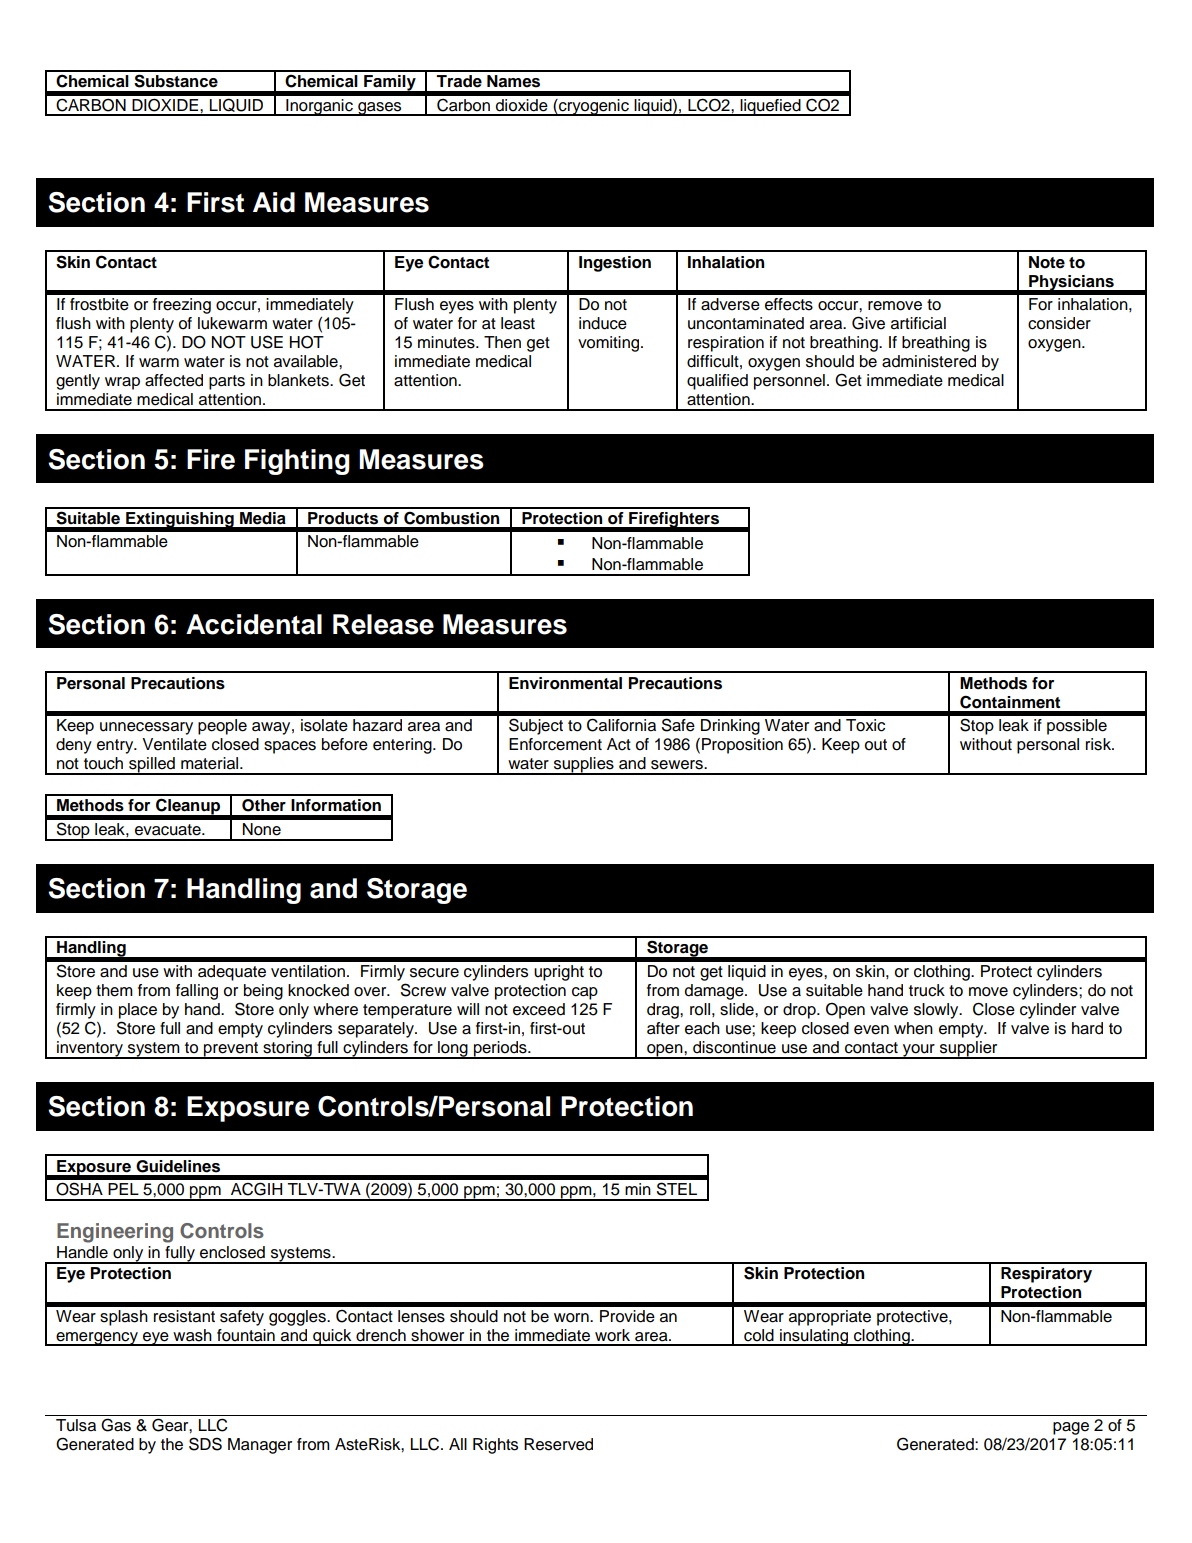 This document has width=1192, height=1543. Describe the element at coordinates (1071, 1428) in the document. I see `page` at that location.
